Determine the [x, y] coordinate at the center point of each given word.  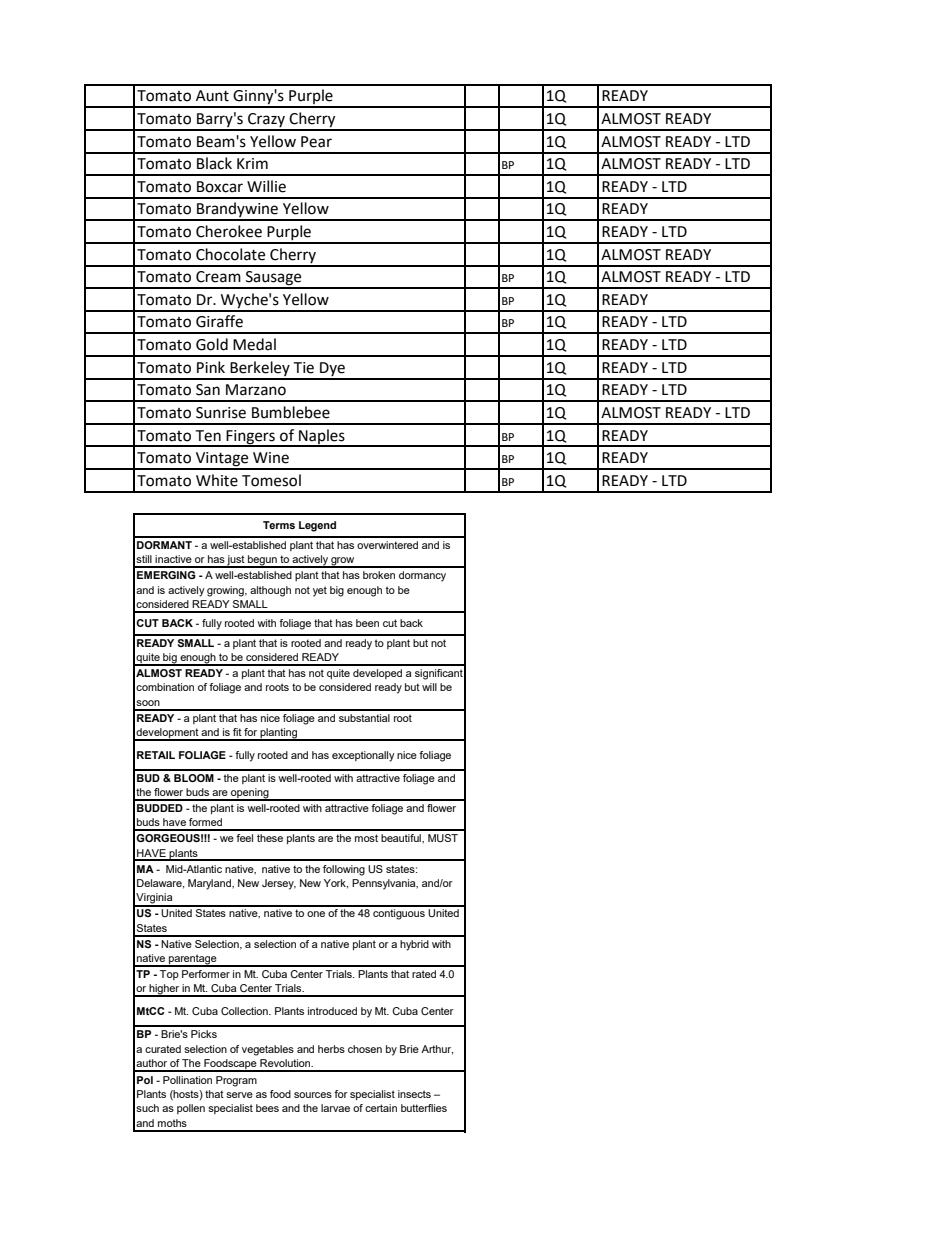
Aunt [212, 96]
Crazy [267, 121]
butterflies [424, 1108]
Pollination [187, 1080]
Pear [316, 142]
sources [313, 1095]
